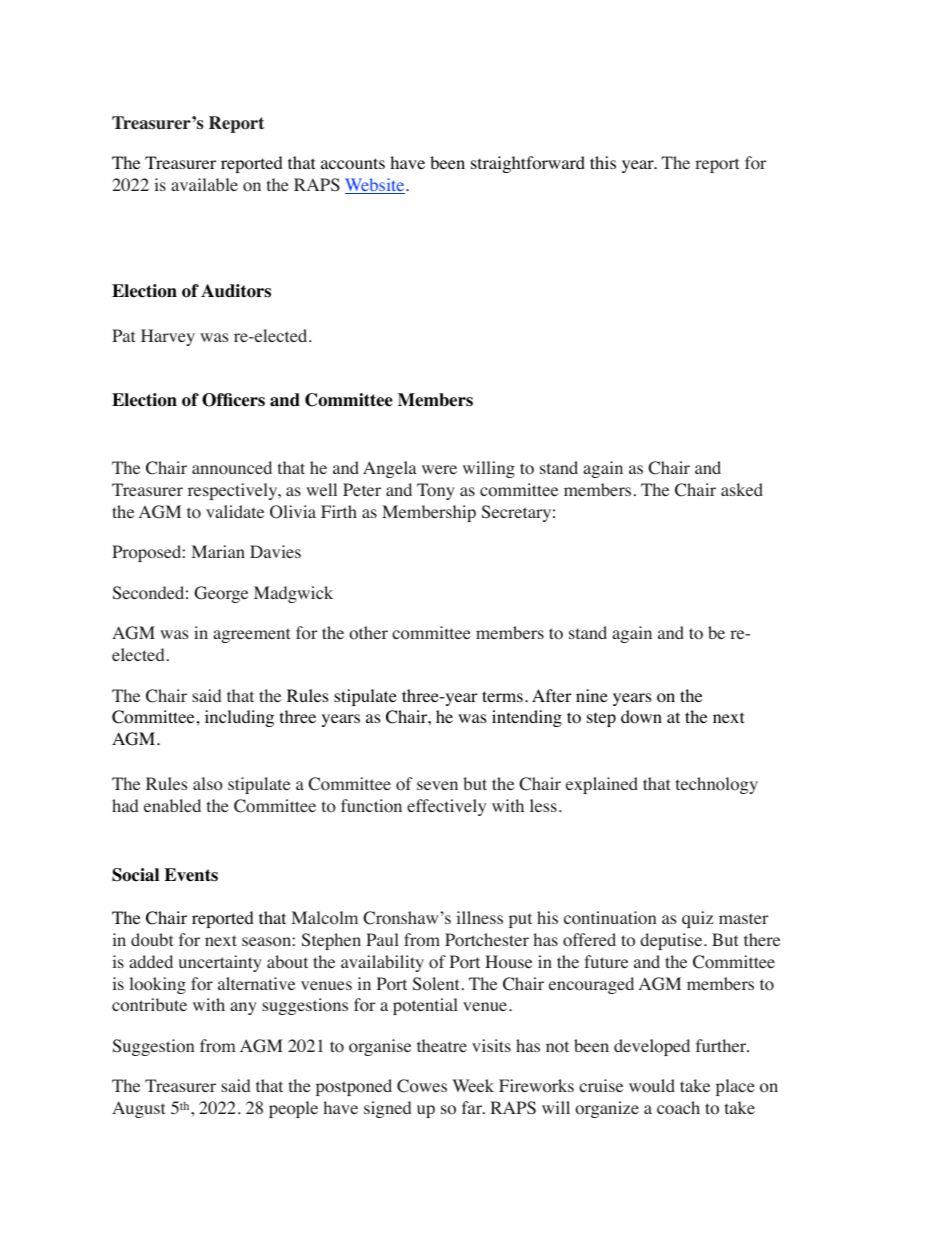 Image resolution: width=952 pixels, height=1233 pixels. Describe the element at coordinates (652, 1086) in the page. I see `would` at that location.
